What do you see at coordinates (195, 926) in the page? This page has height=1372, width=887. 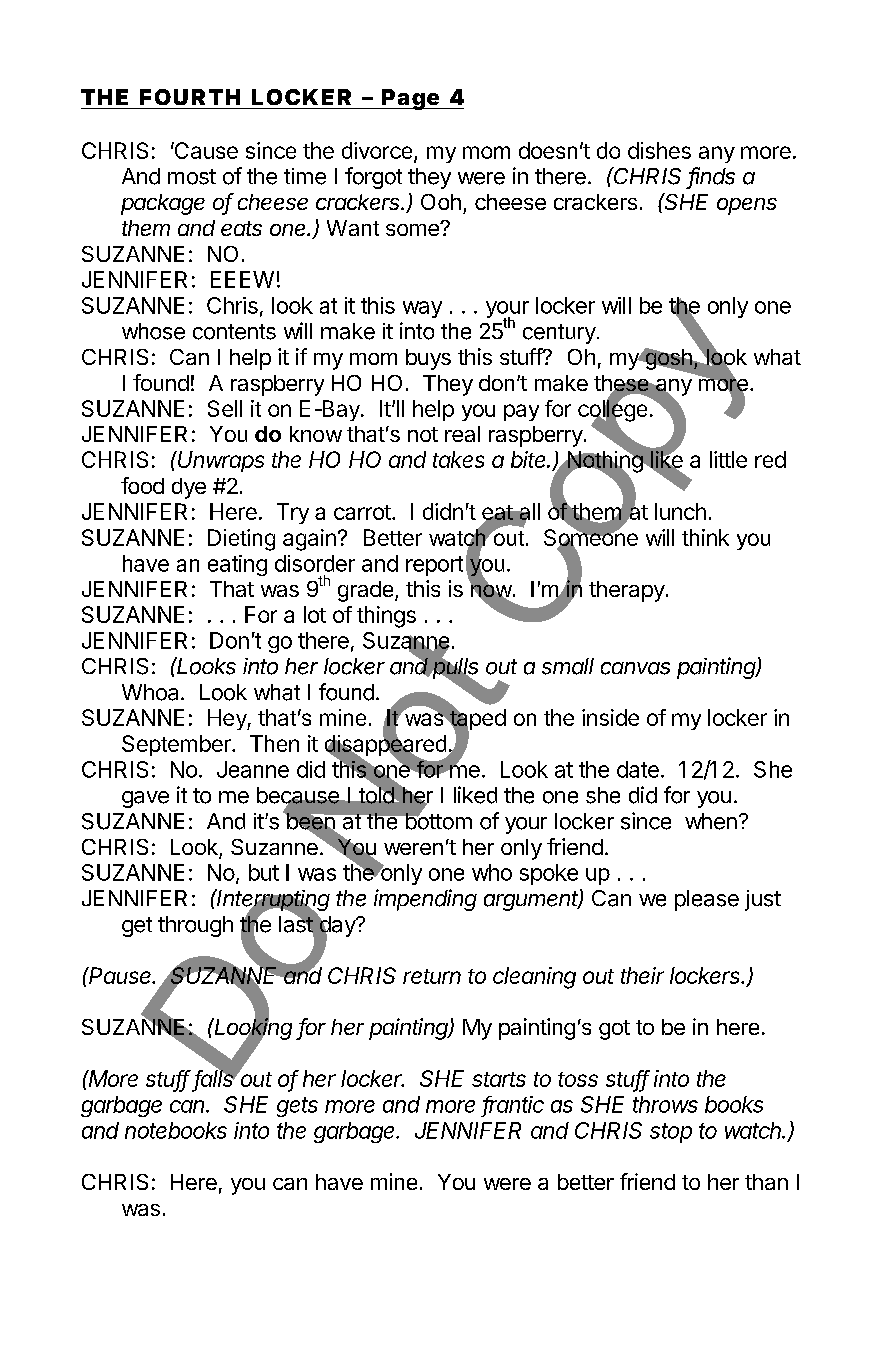 I see `through` at bounding box center [195, 926].
